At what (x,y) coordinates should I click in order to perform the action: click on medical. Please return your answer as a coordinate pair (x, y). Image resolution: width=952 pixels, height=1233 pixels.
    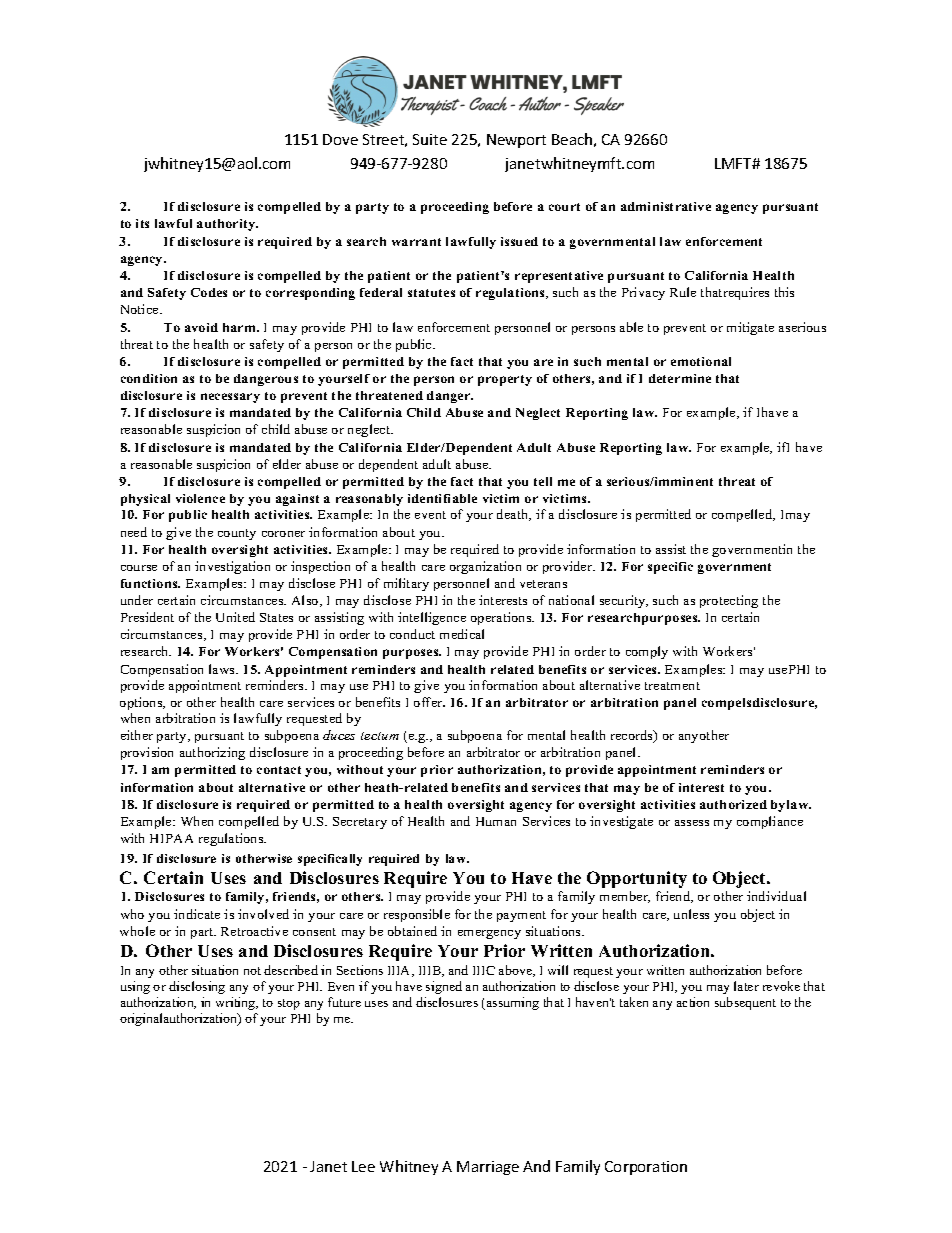
    Looking at the image, I should click on (462, 634).
